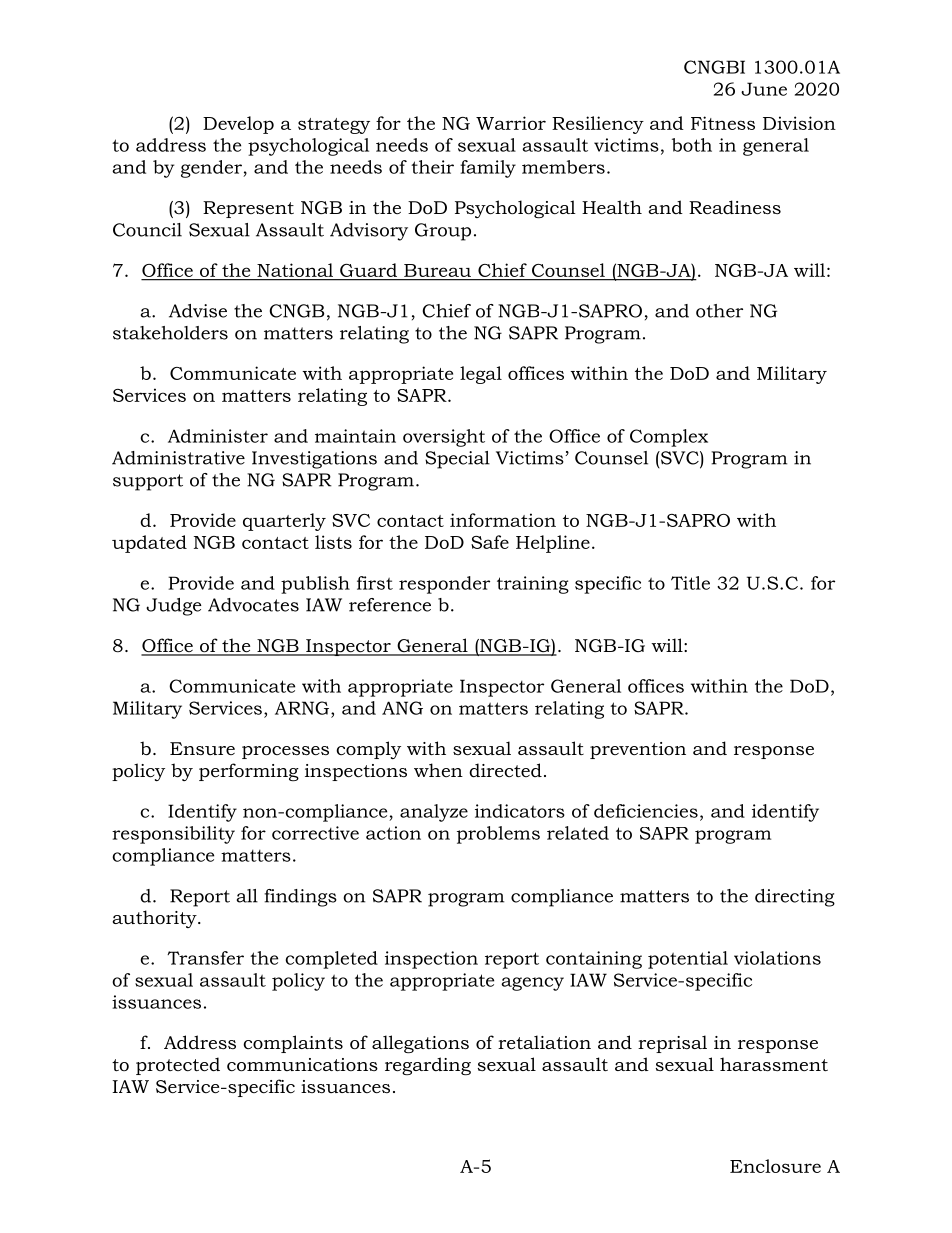  Describe the element at coordinates (253, 605) in the image. I see `Advocates` at that location.
